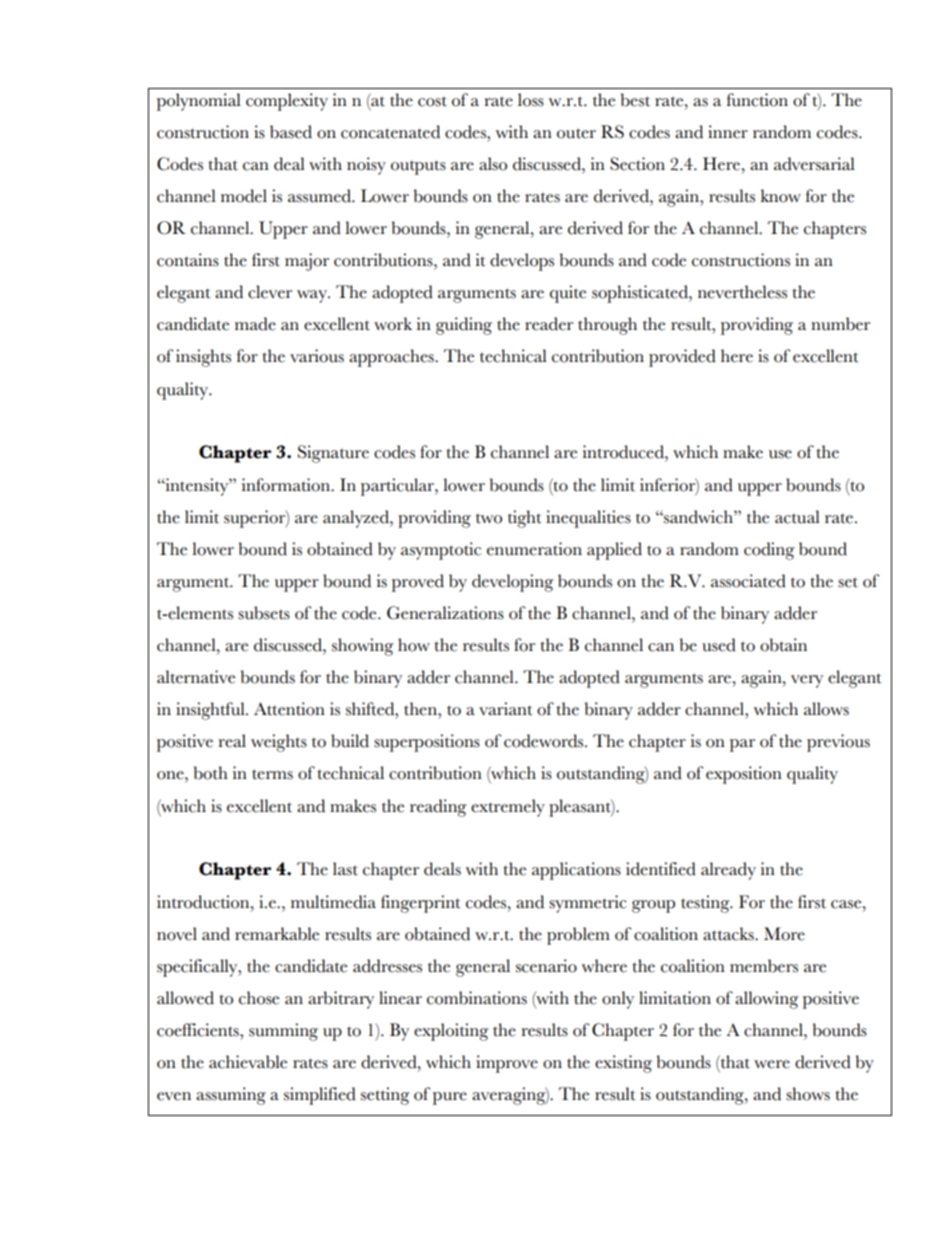 This document has height=1233, width=952. I want to click on actual, so click(797, 517).
